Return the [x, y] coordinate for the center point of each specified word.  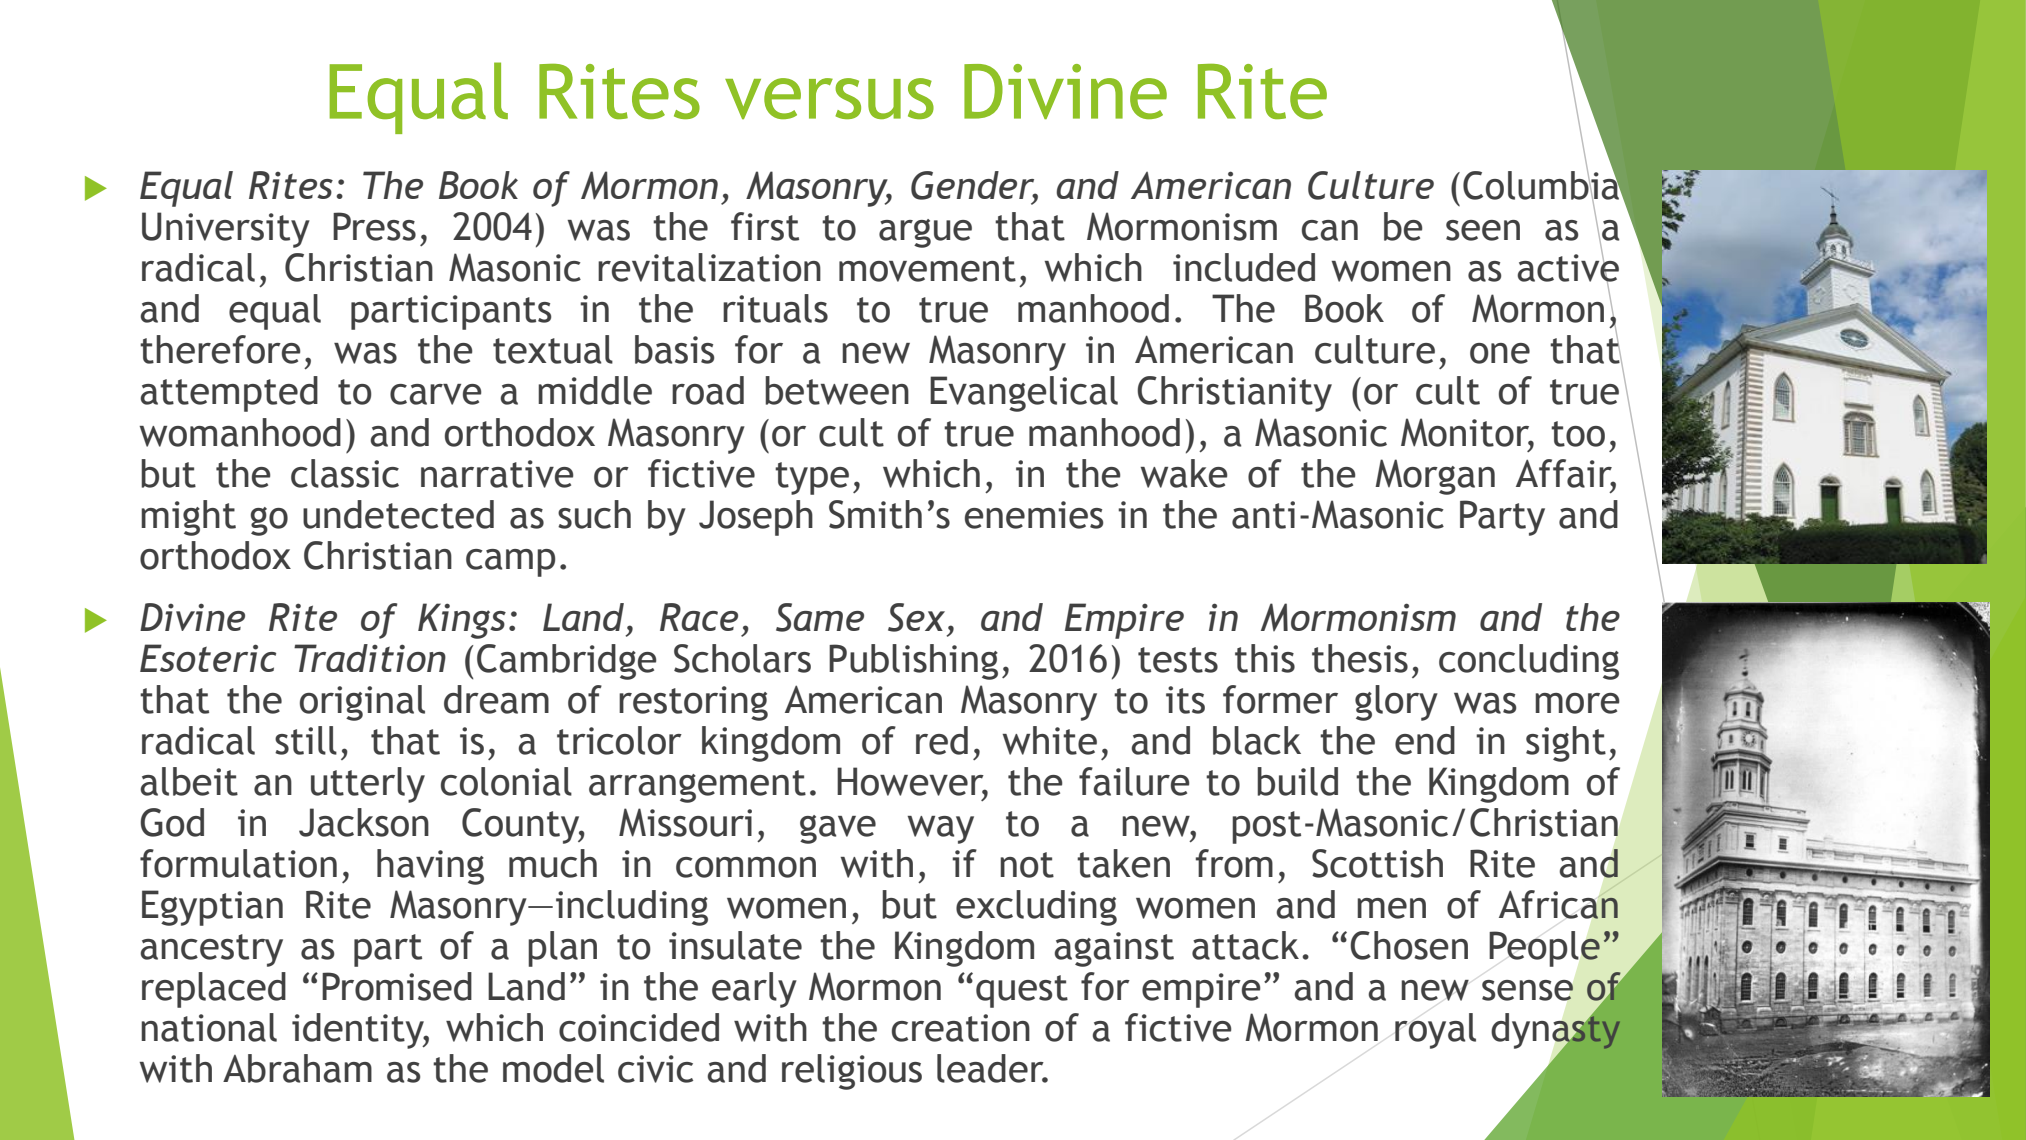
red [942, 740]
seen [1483, 230]
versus [829, 98]
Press [374, 226]
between [837, 390]
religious [852, 1072]
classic [345, 473]
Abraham [297, 1068]
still [306, 740]
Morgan [1435, 477]
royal [1435, 1031]
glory [1396, 703]
